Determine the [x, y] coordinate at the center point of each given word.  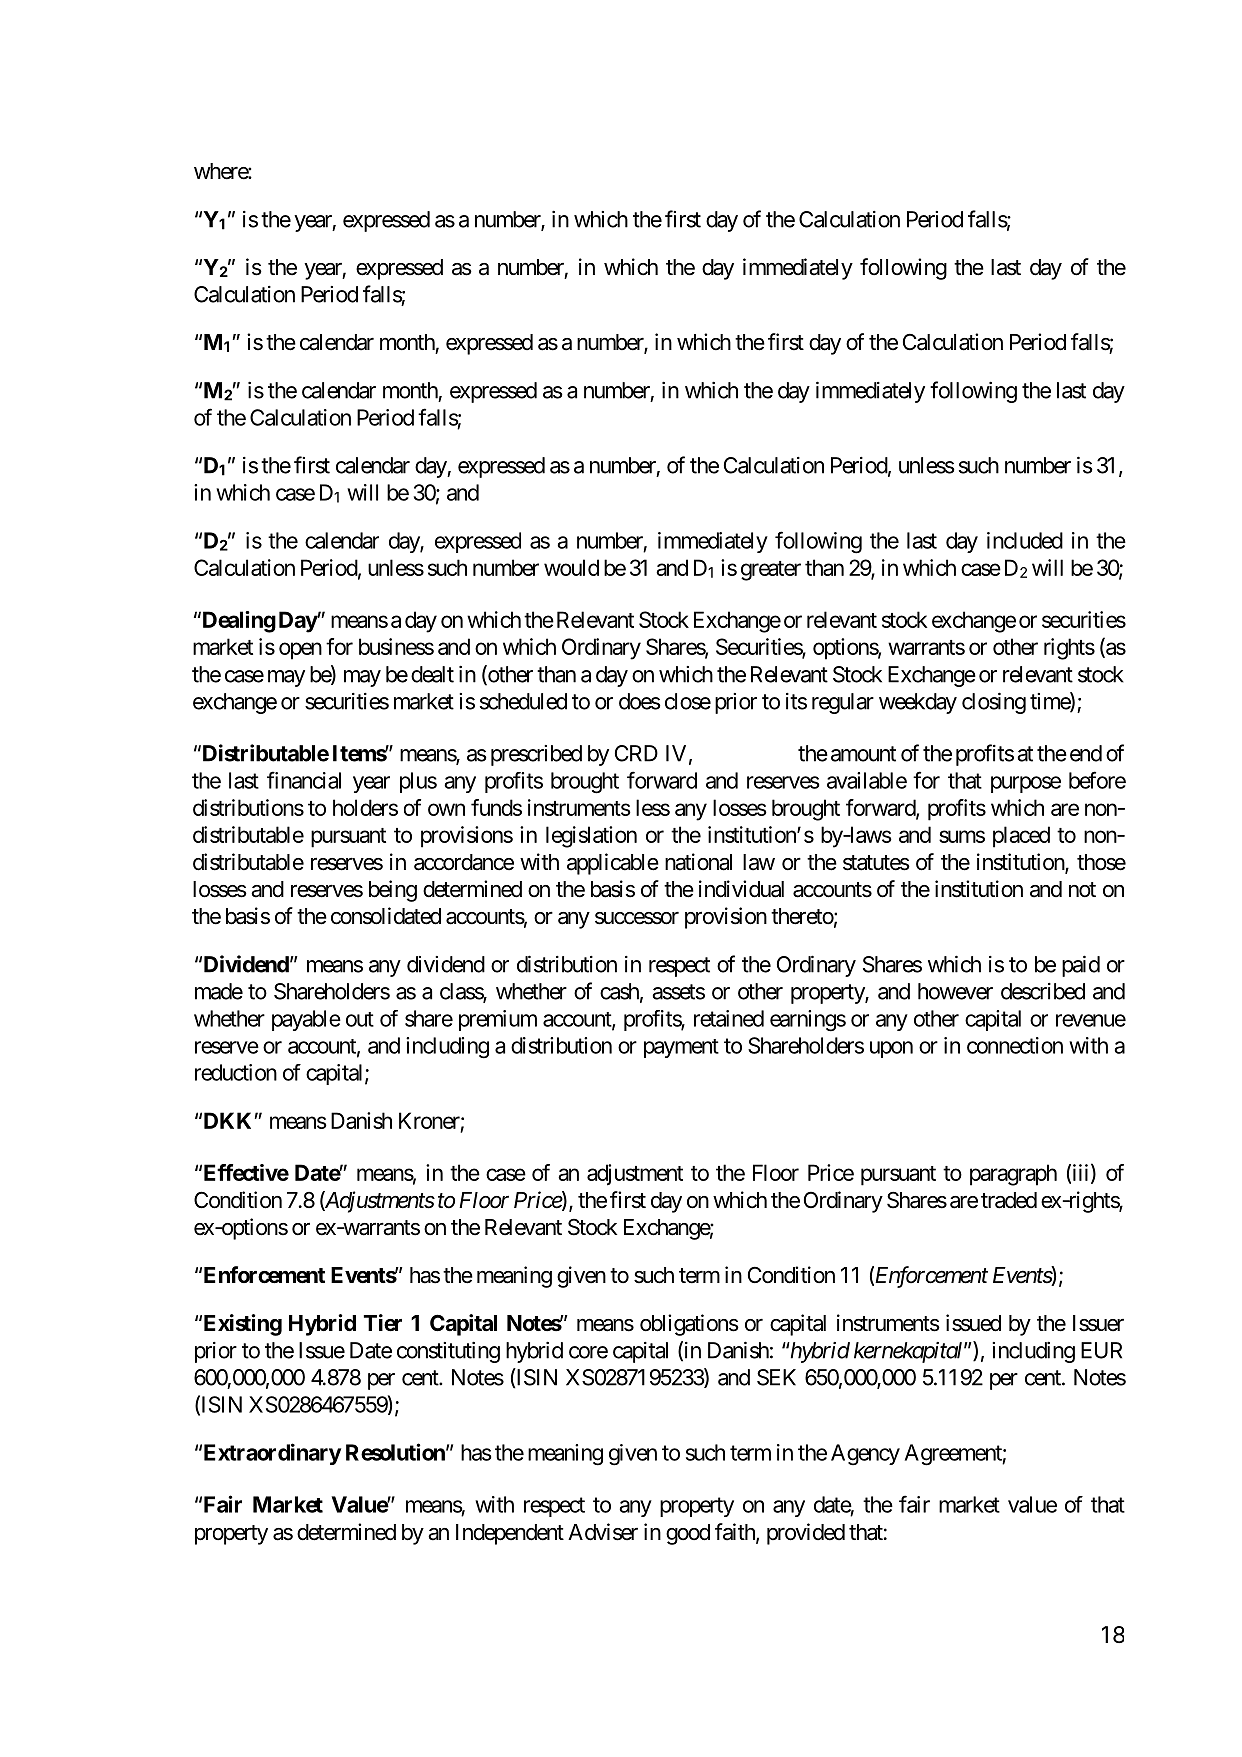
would [571, 567]
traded [1009, 1200]
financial [304, 780]
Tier [383, 1323]
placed [1021, 837]
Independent [510, 1534]
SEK [776, 1377]
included [1025, 540]
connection [1015, 1045]
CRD [636, 753]
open [300, 651]
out [360, 1019]
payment [681, 1048]
